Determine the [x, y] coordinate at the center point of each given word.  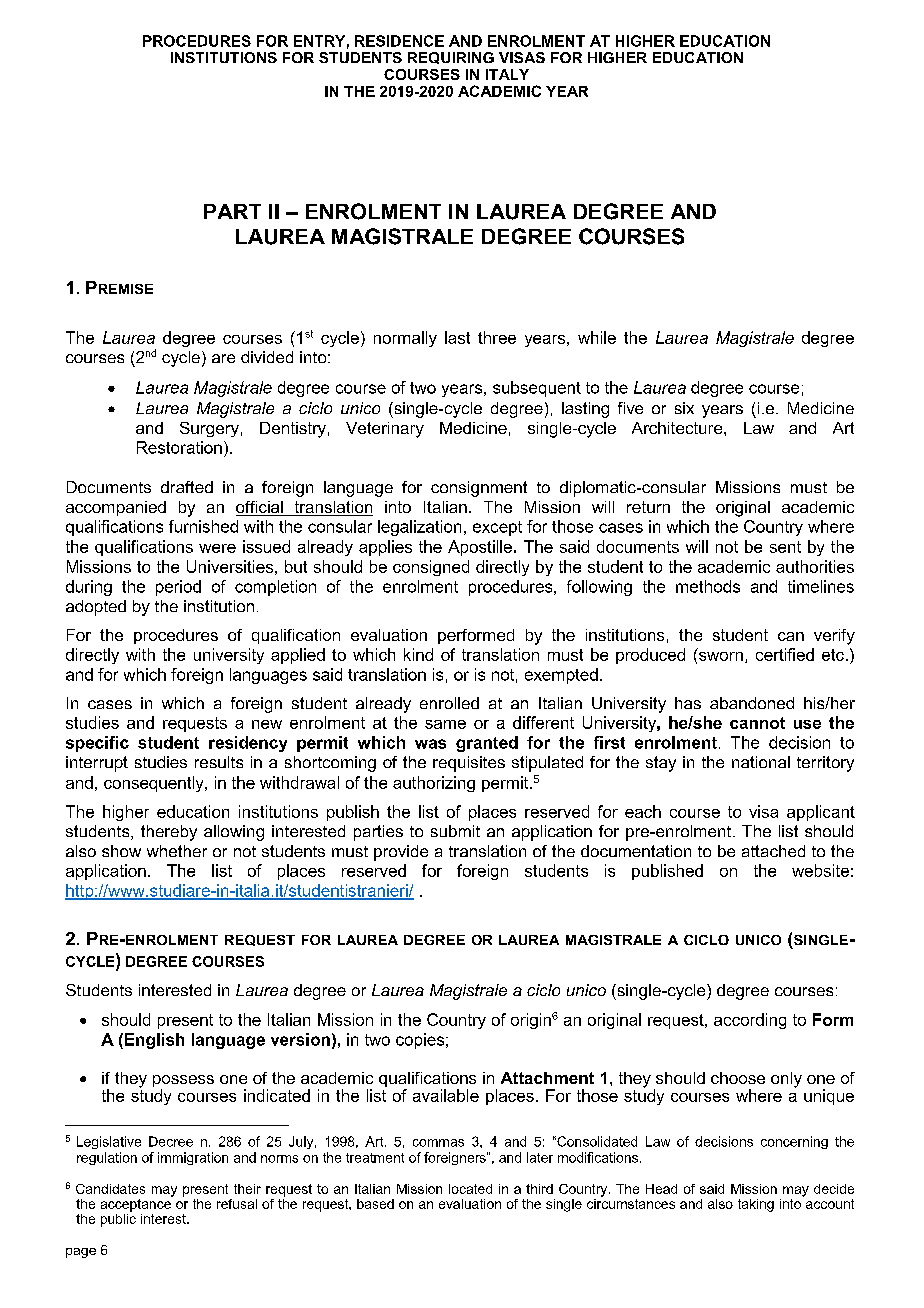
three [497, 337]
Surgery [209, 429]
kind [418, 654]
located [470, 1189]
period [178, 588]
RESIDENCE [399, 41]
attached [773, 851]
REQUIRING [451, 58]
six [684, 408]
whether [177, 851]
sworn [721, 656]
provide [401, 853]
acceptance [137, 1204]
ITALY [507, 74]
